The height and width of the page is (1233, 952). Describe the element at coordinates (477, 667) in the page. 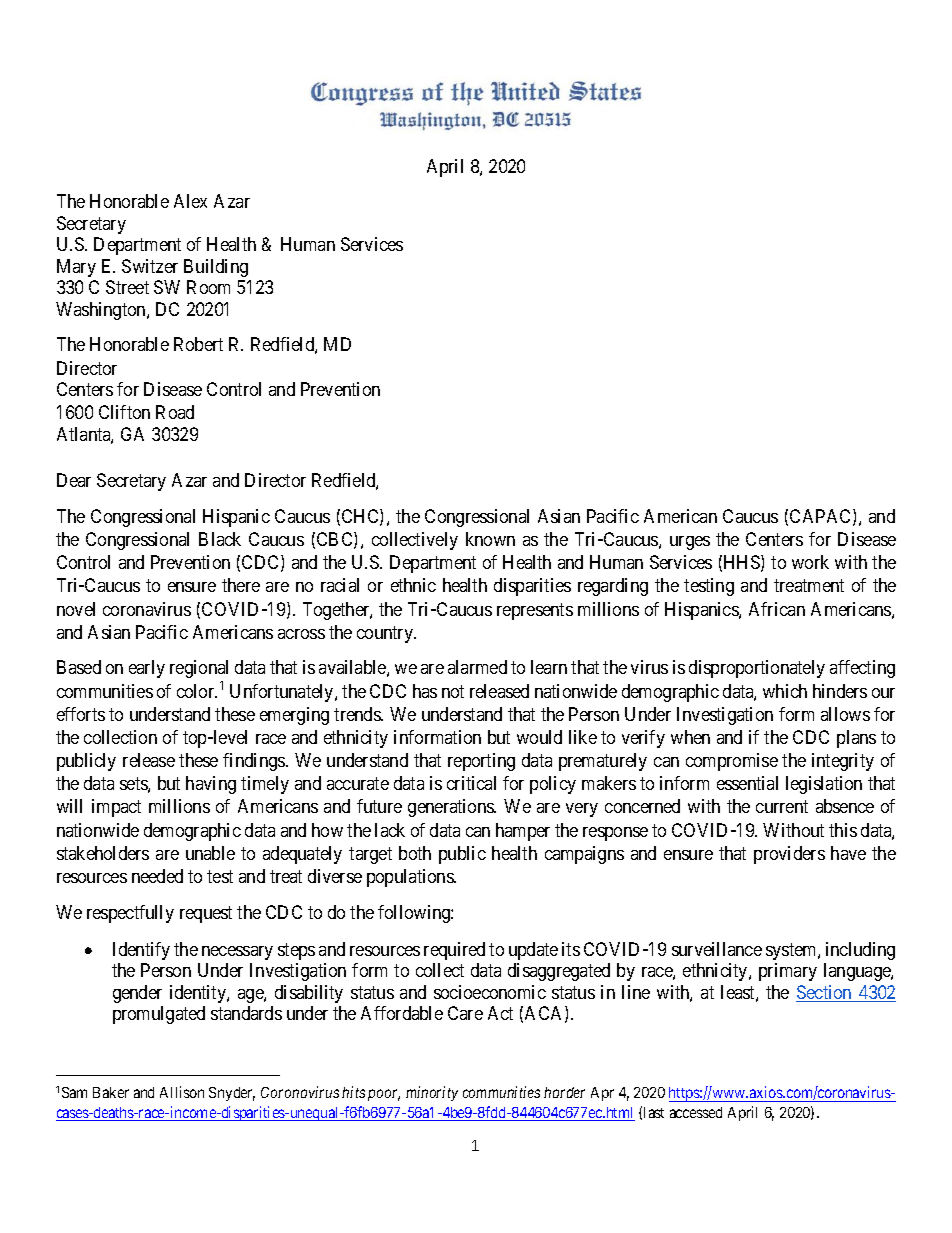

I see `alarmed` at that location.
